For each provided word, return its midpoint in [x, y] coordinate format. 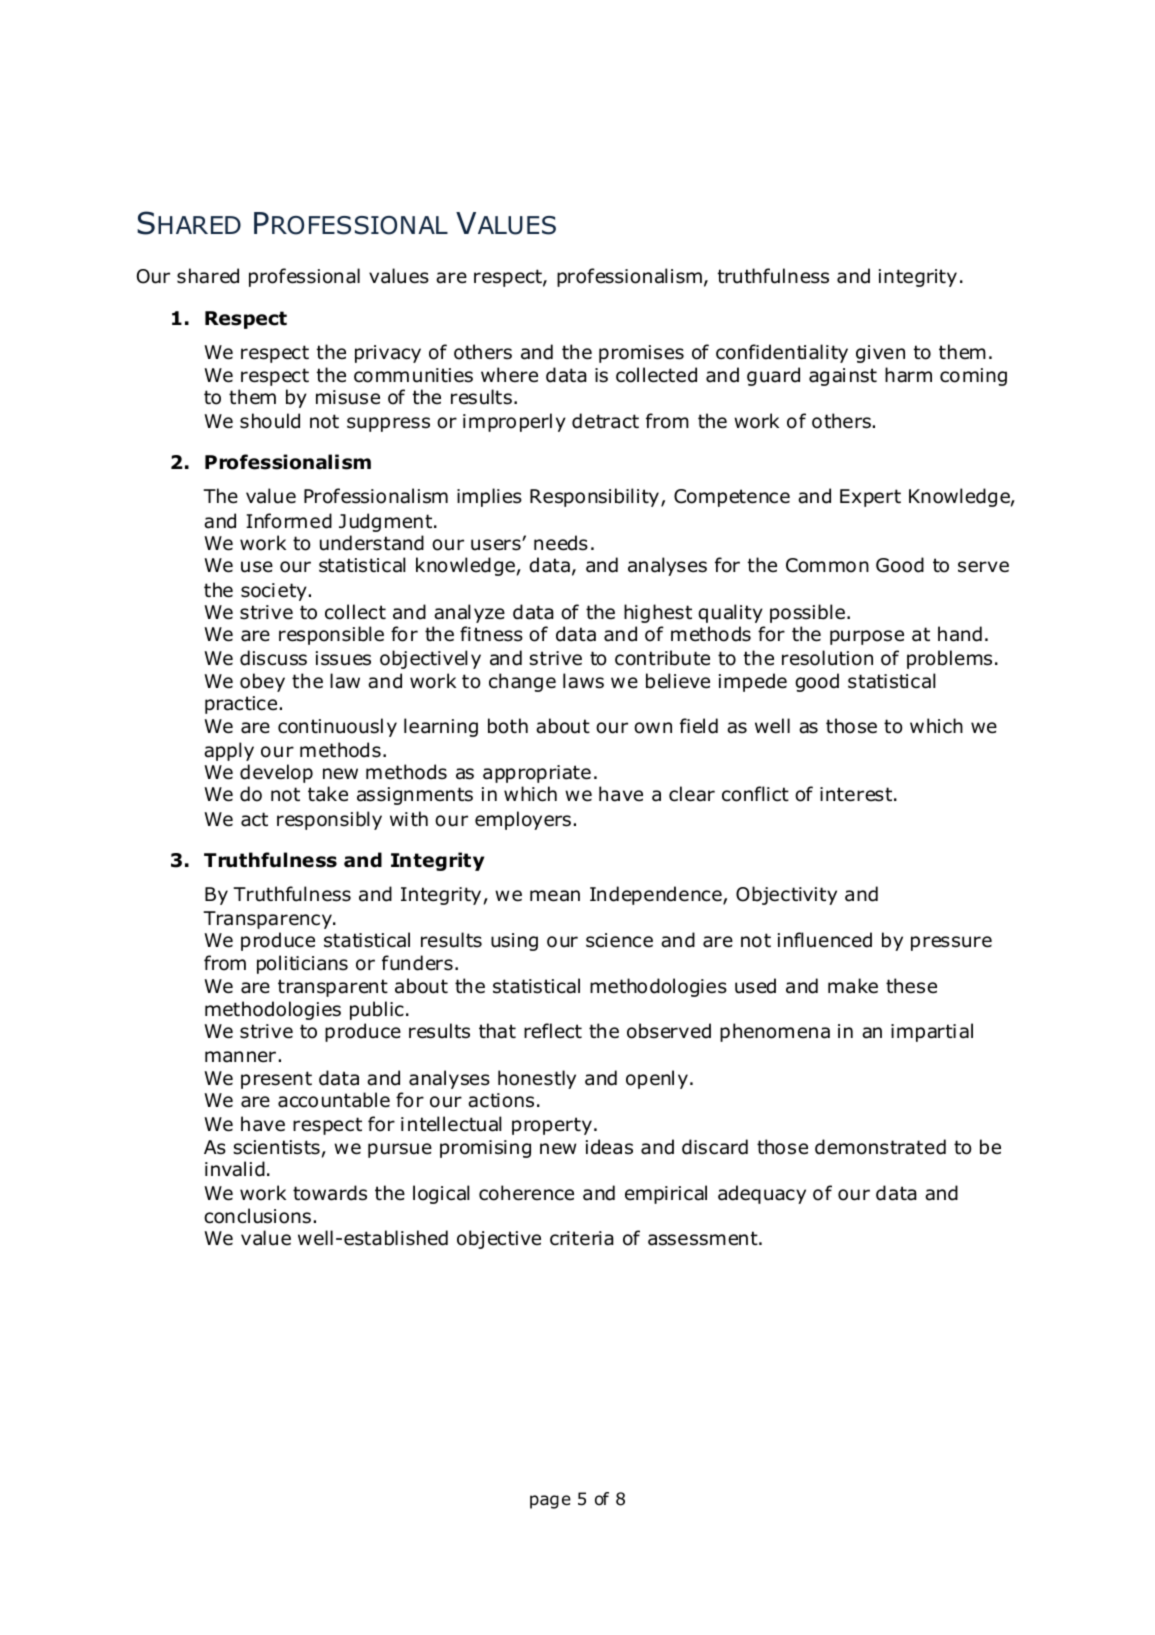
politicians [302, 964]
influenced [825, 940]
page [550, 1502]
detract [605, 421]
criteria [582, 1238]
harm [908, 375]
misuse [348, 397]
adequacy [762, 1194]
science [619, 940]
